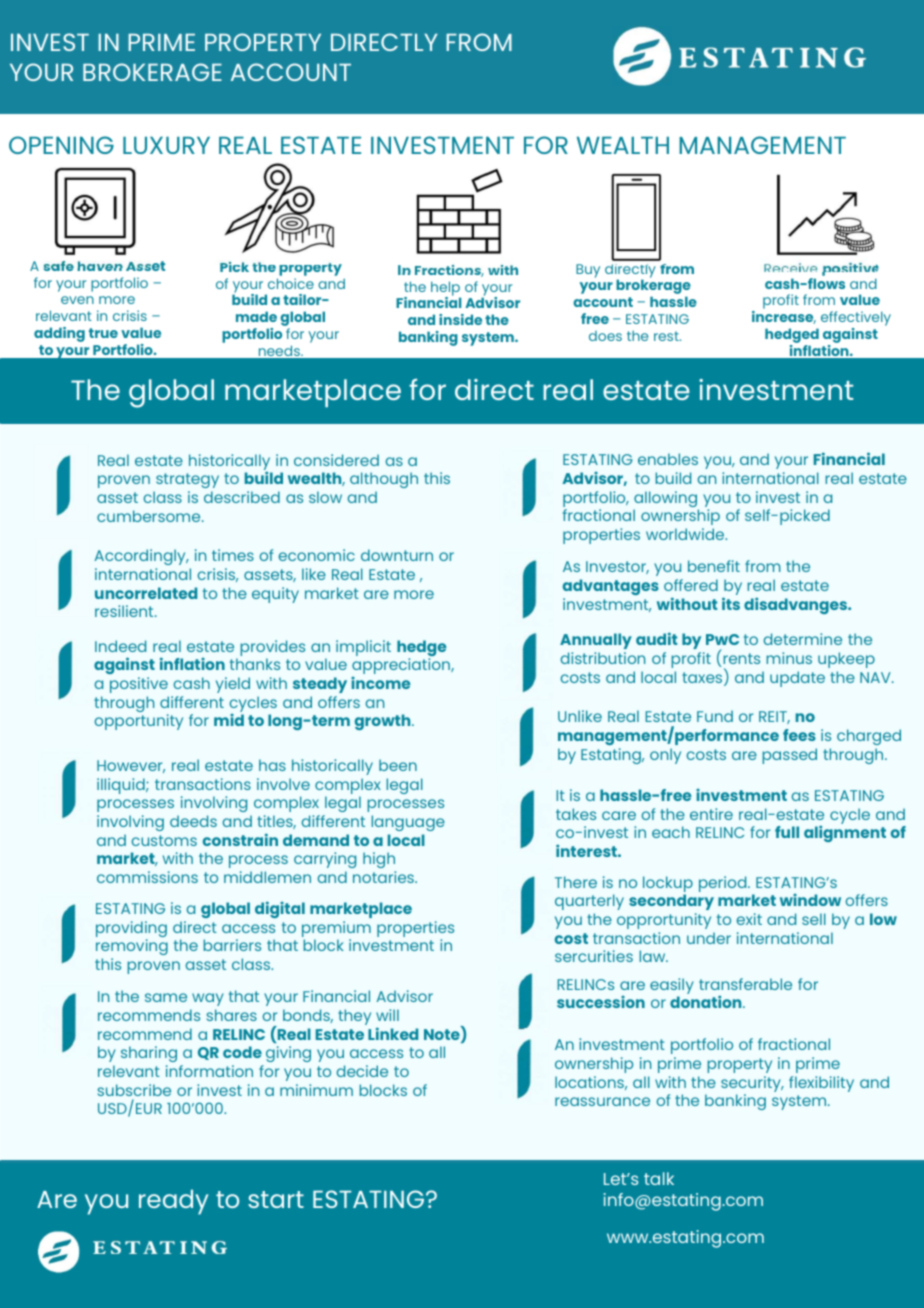 This screenshot has height=1308, width=924. I want to click on increase, so click(784, 317).
